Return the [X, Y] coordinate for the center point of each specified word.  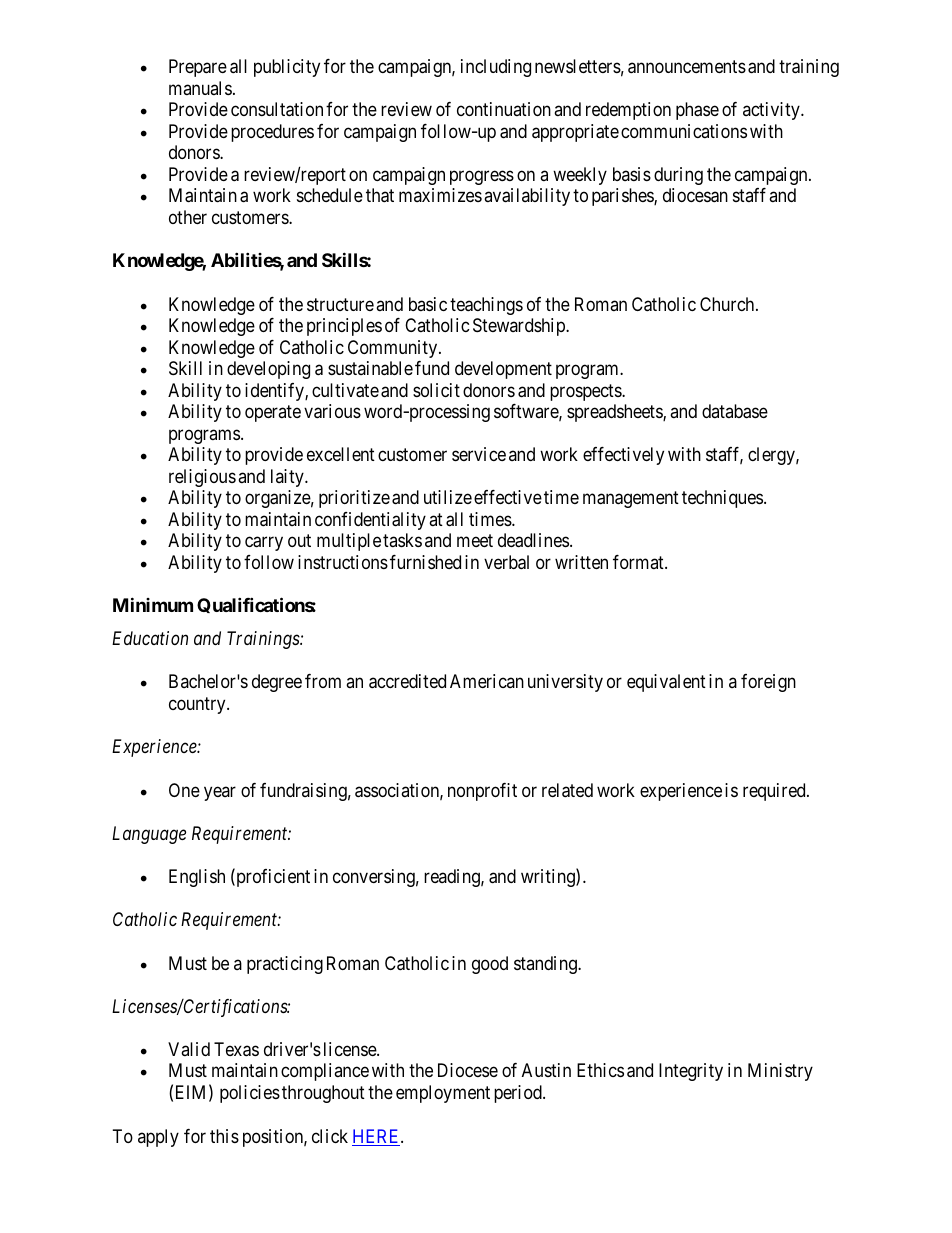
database [735, 411]
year [220, 793]
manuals [200, 88]
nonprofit [482, 792]
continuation [504, 109]
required [775, 792]
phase [697, 111]
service [479, 454]
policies [250, 1094]
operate [273, 413]
